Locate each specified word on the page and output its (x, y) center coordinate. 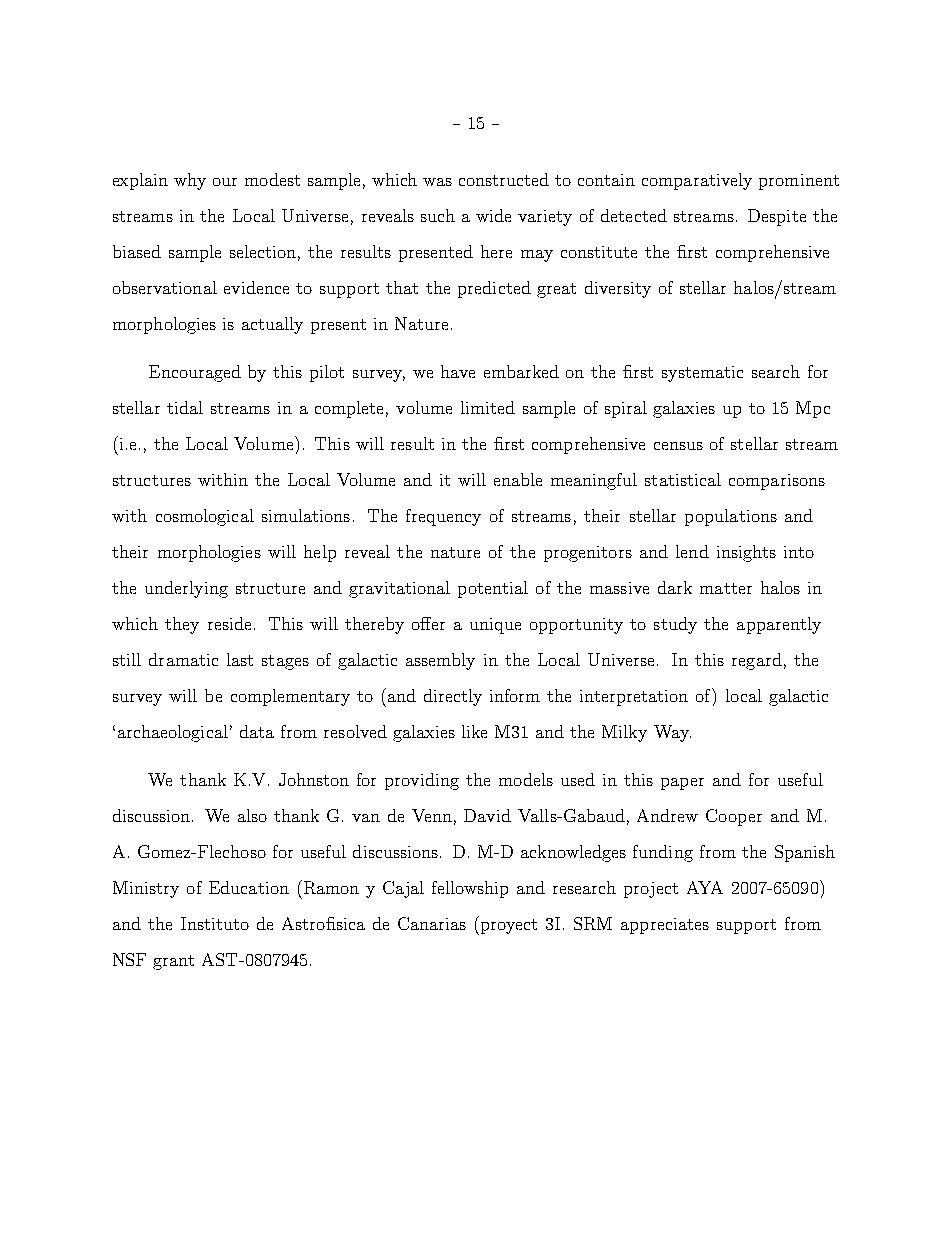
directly (453, 697)
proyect (509, 926)
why (190, 181)
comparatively (697, 181)
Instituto (215, 923)
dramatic (183, 659)
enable (518, 479)
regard (757, 661)
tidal (185, 407)
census (678, 446)
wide (493, 215)
